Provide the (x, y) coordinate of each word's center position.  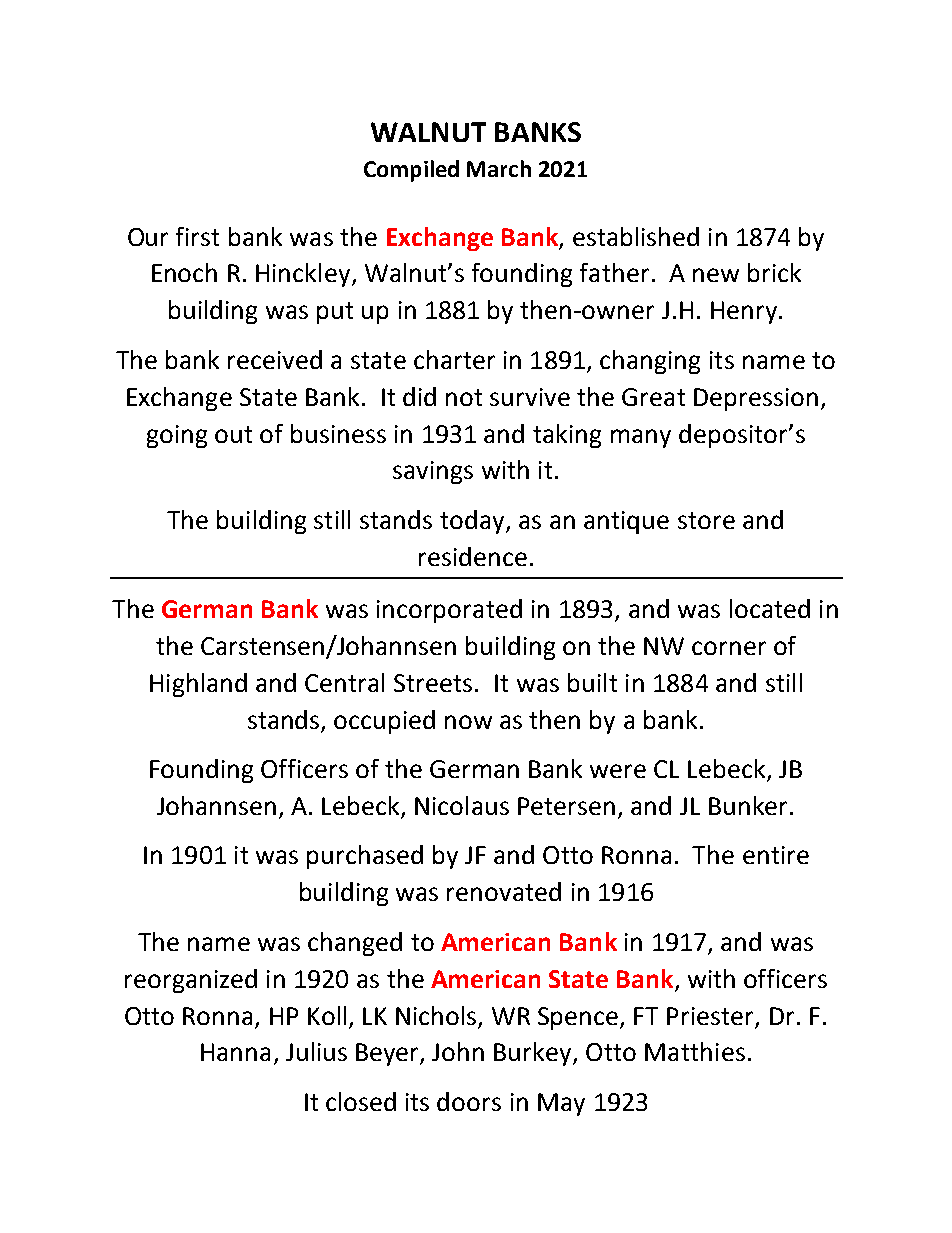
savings (433, 472)
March (499, 168)
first (197, 236)
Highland (198, 685)
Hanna (235, 1052)
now (468, 722)
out (233, 434)
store (706, 520)
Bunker (748, 805)
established (636, 236)
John (458, 1051)
